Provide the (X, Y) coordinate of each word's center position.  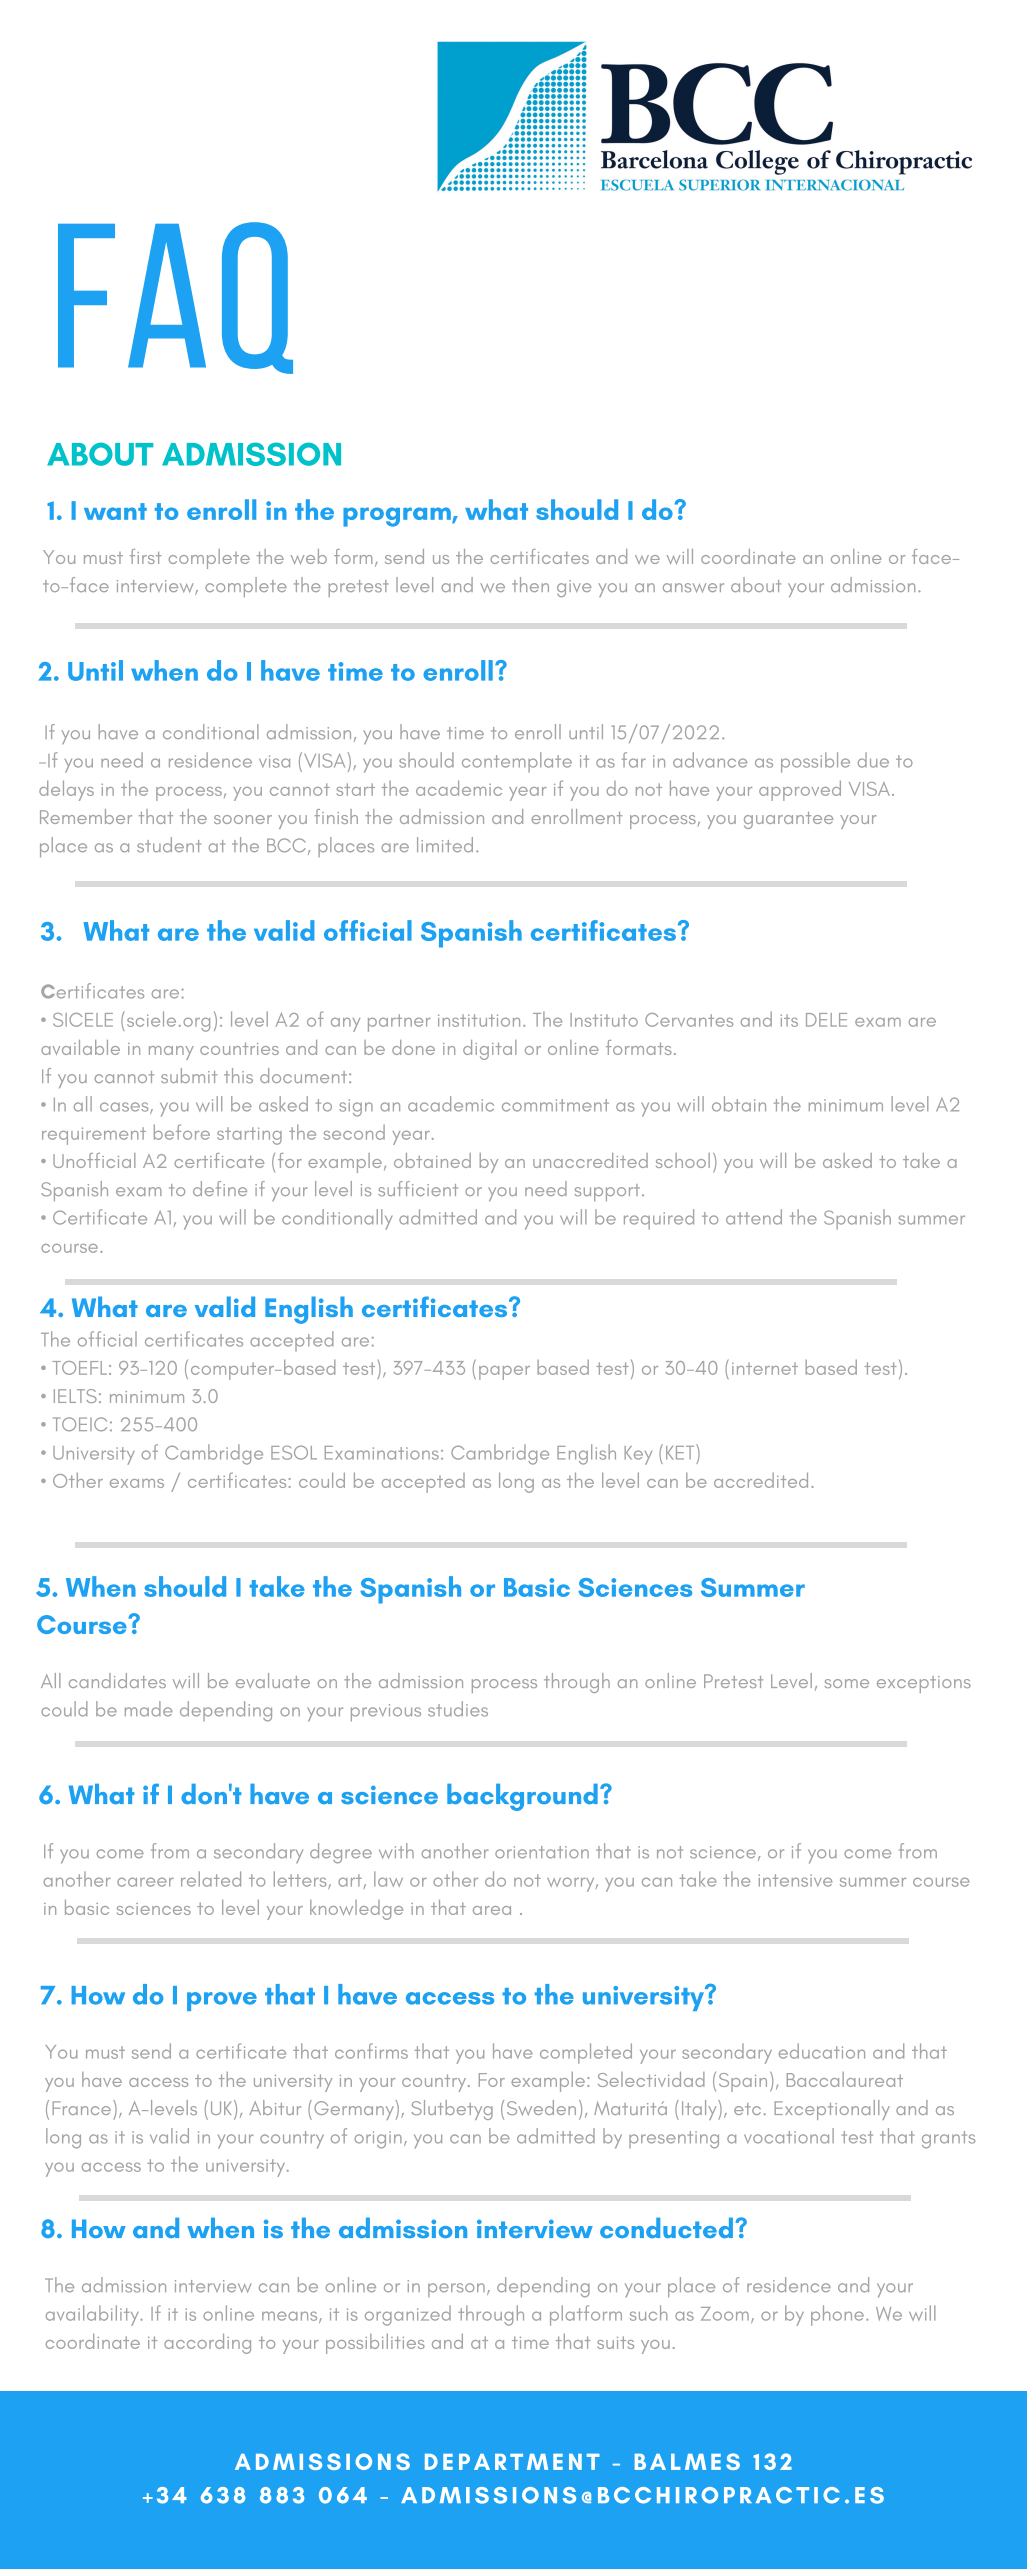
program (398, 517)
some (847, 1683)
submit (189, 1075)
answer (693, 588)
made (148, 1709)
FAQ (175, 298)
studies (458, 1709)
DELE (826, 1020)
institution (479, 1020)
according (207, 2344)
